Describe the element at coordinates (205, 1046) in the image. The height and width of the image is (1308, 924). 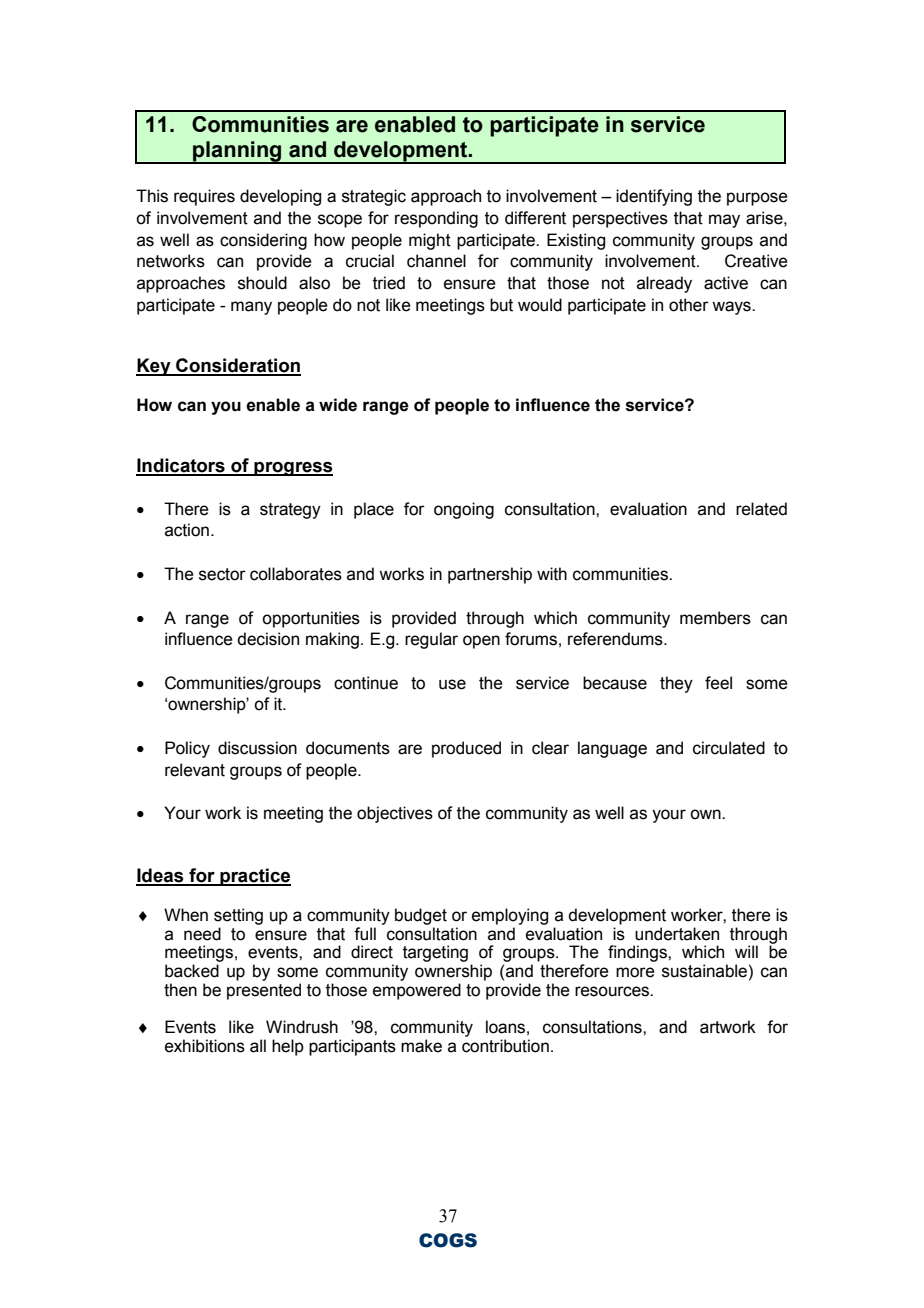
I see `exhibitions` at that location.
